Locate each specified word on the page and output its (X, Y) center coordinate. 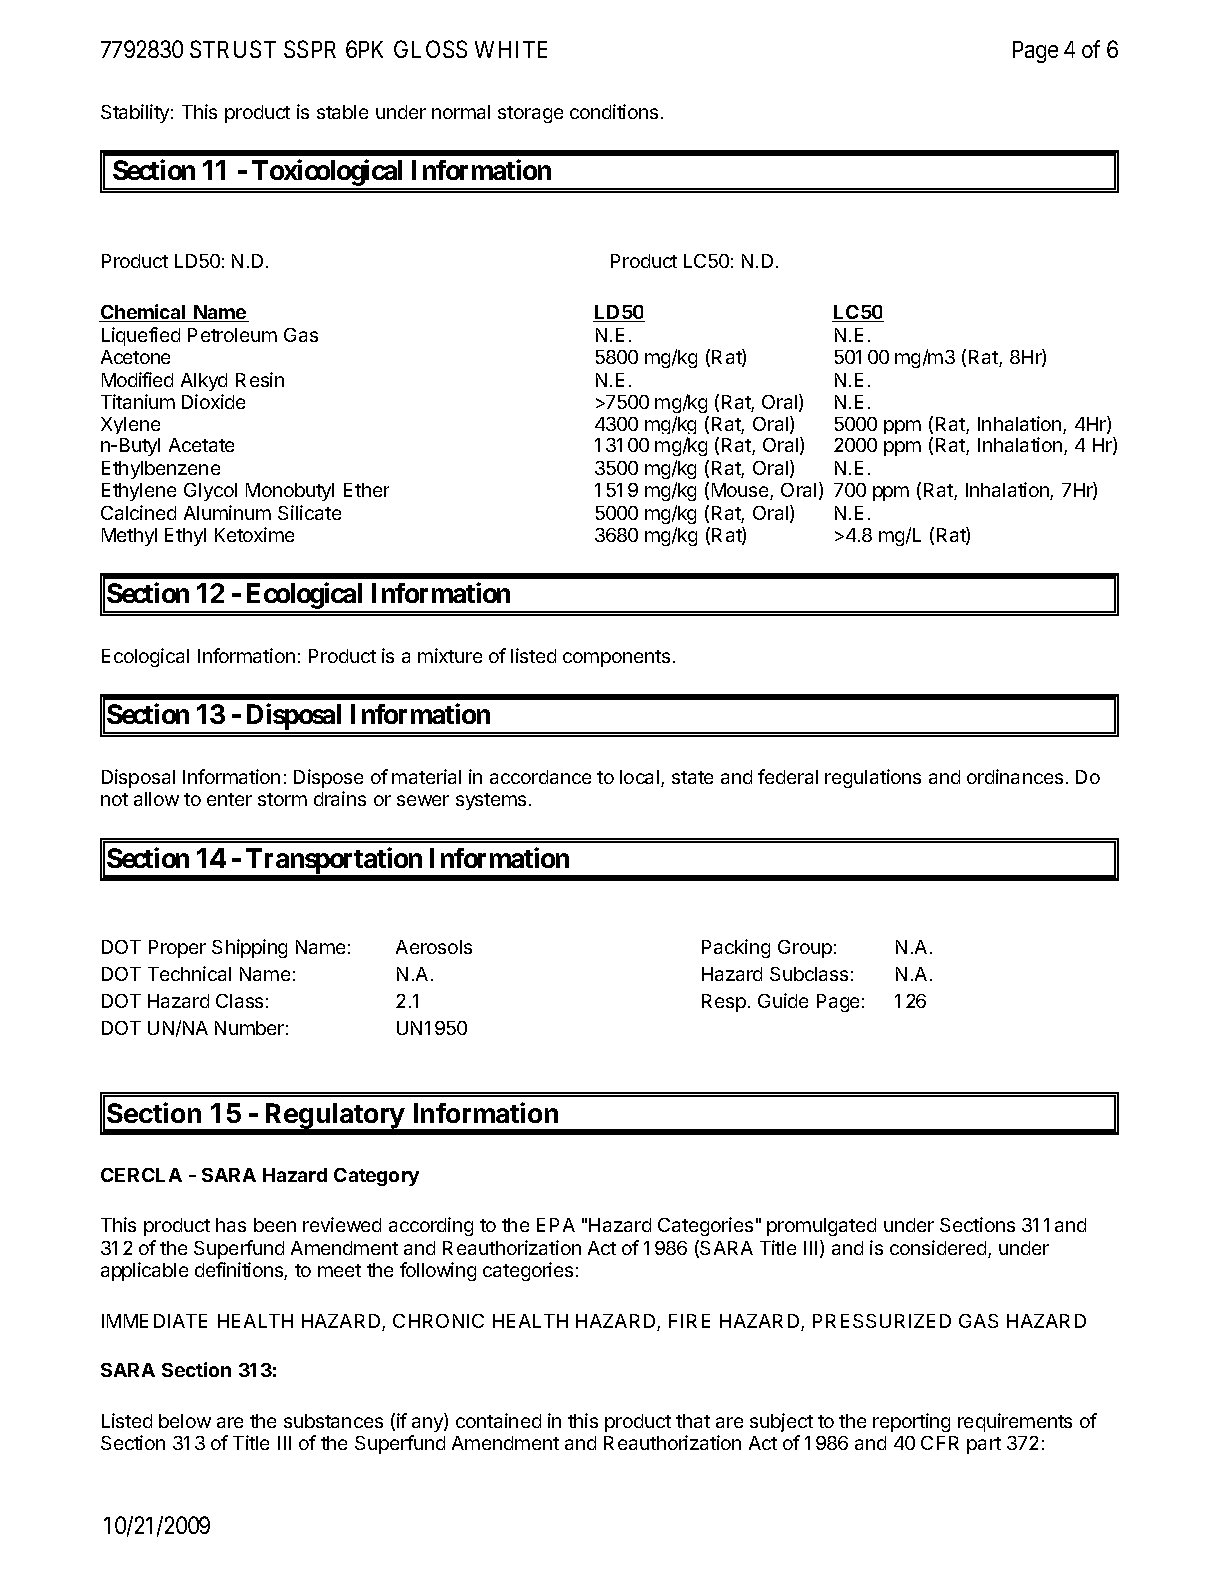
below (185, 1421)
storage (530, 114)
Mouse (741, 491)
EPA (556, 1225)
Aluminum (227, 512)
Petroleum (232, 335)
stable (342, 112)
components (616, 658)
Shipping (249, 948)
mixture (450, 655)
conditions (614, 111)
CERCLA (141, 1175)
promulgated (821, 1227)
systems (491, 801)
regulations (873, 778)
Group (805, 949)
